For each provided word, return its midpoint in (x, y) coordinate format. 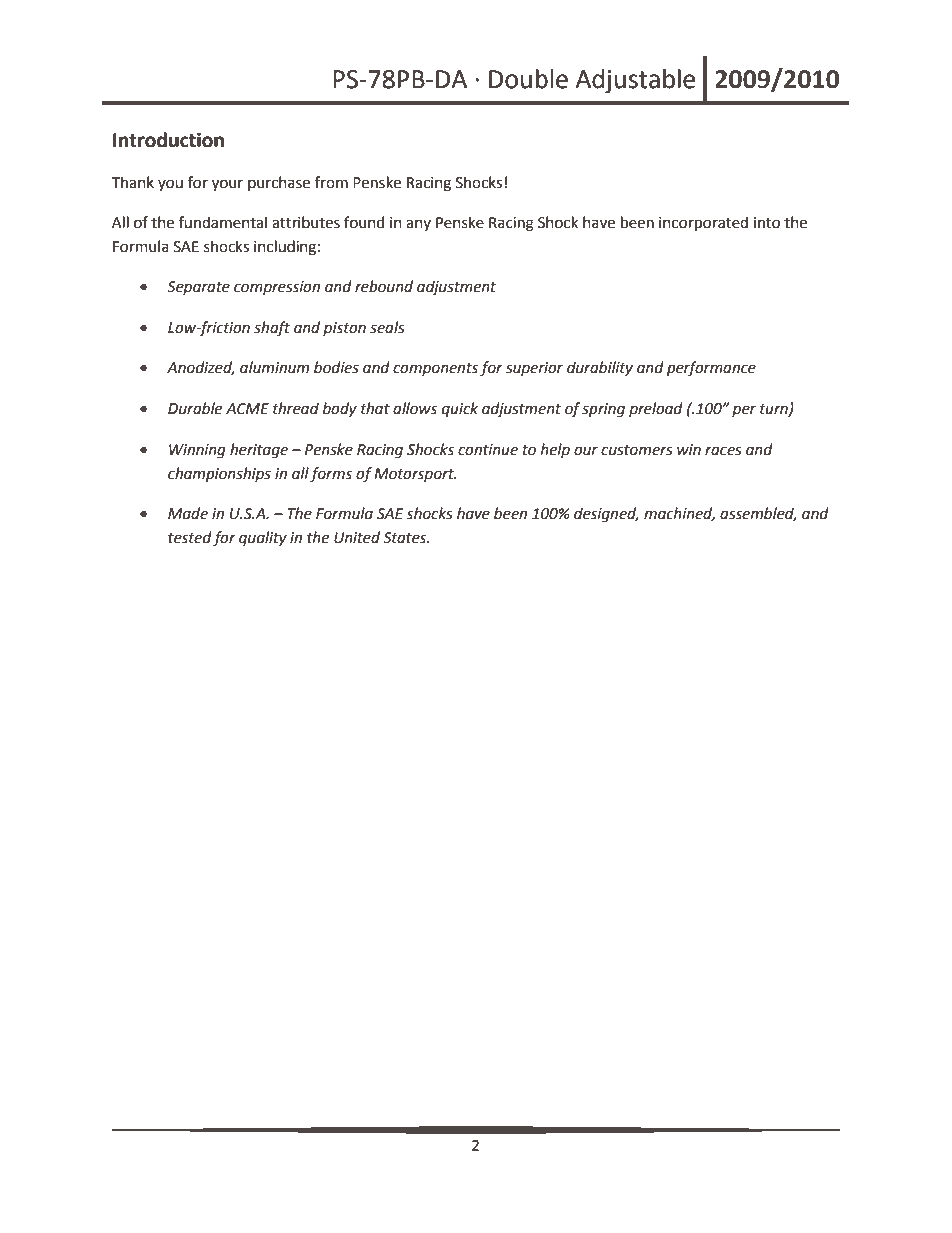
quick (460, 409)
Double (528, 79)
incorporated (703, 223)
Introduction (168, 140)
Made (188, 513)
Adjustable (635, 81)
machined (679, 514)
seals (387, 327)
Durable (195, 408)
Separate (198, 288)
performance (711, 368)
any (418, 225)
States (406, 538)
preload (656, 409)
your (227, 185)
